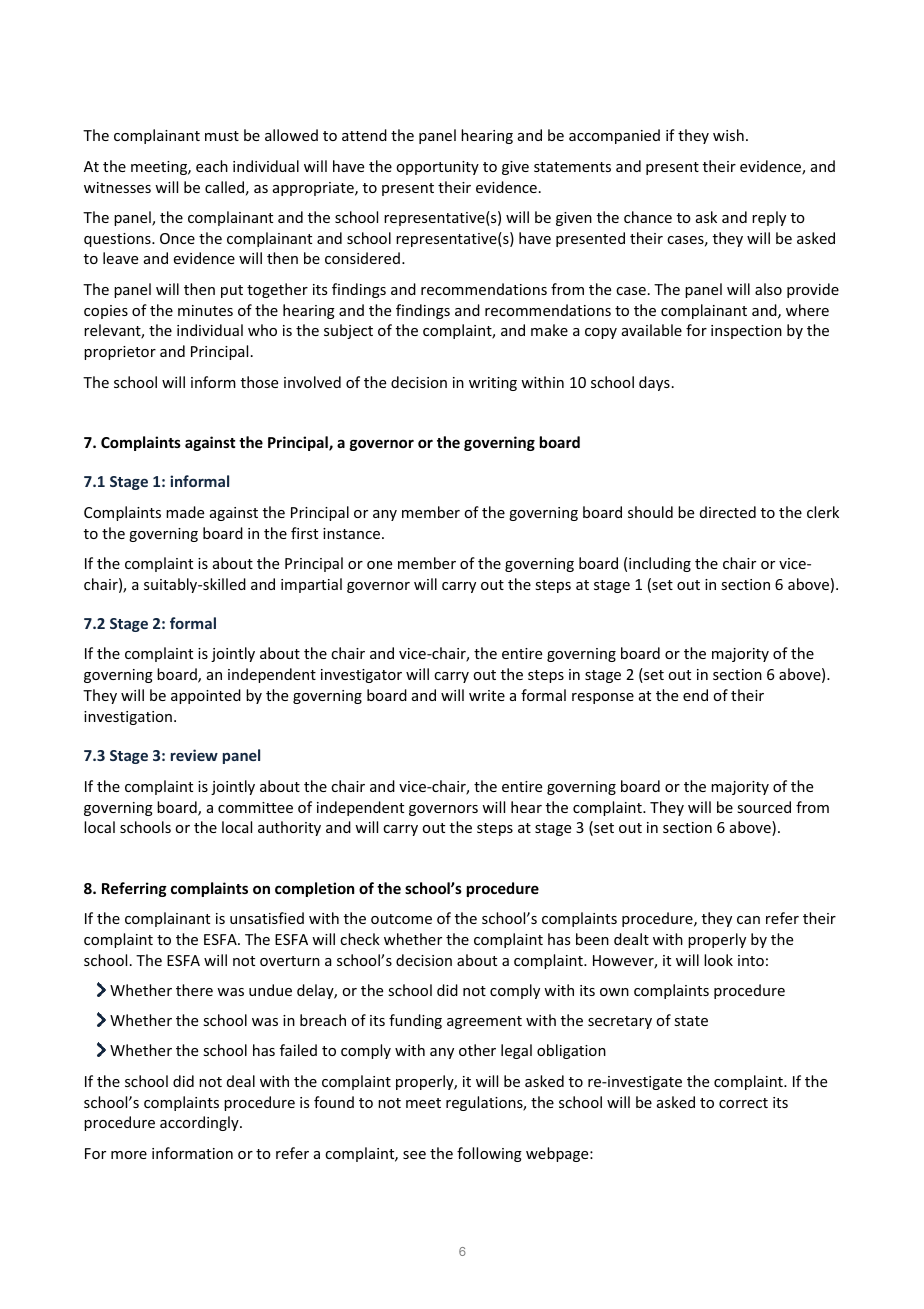 This screenshot has height=1309, width=924. I want to click on appointed, so click(206, 696).
